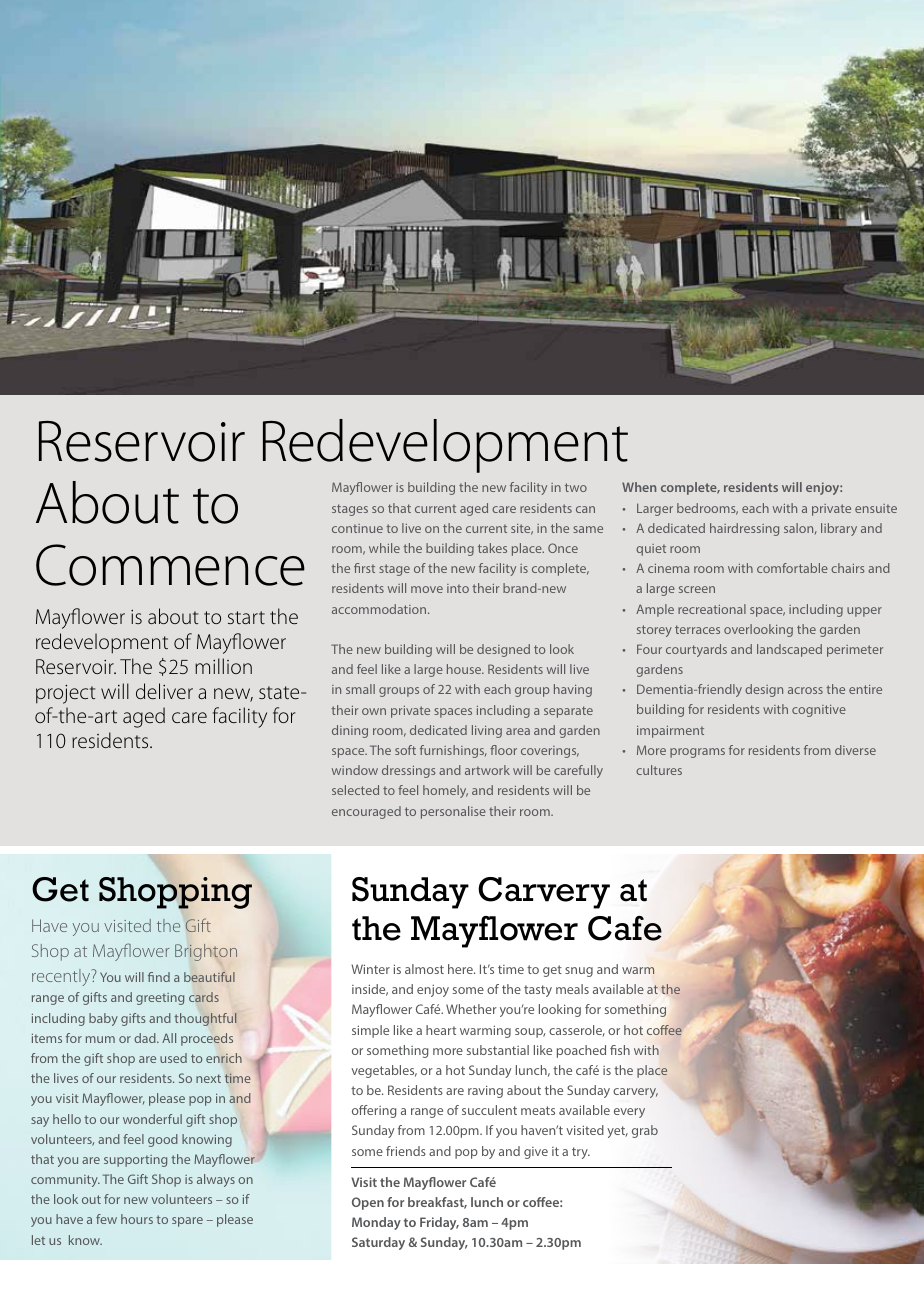 The height and width of the screenshot is (1308, 924). I want to click on hairdressing, so click(744, 529).
